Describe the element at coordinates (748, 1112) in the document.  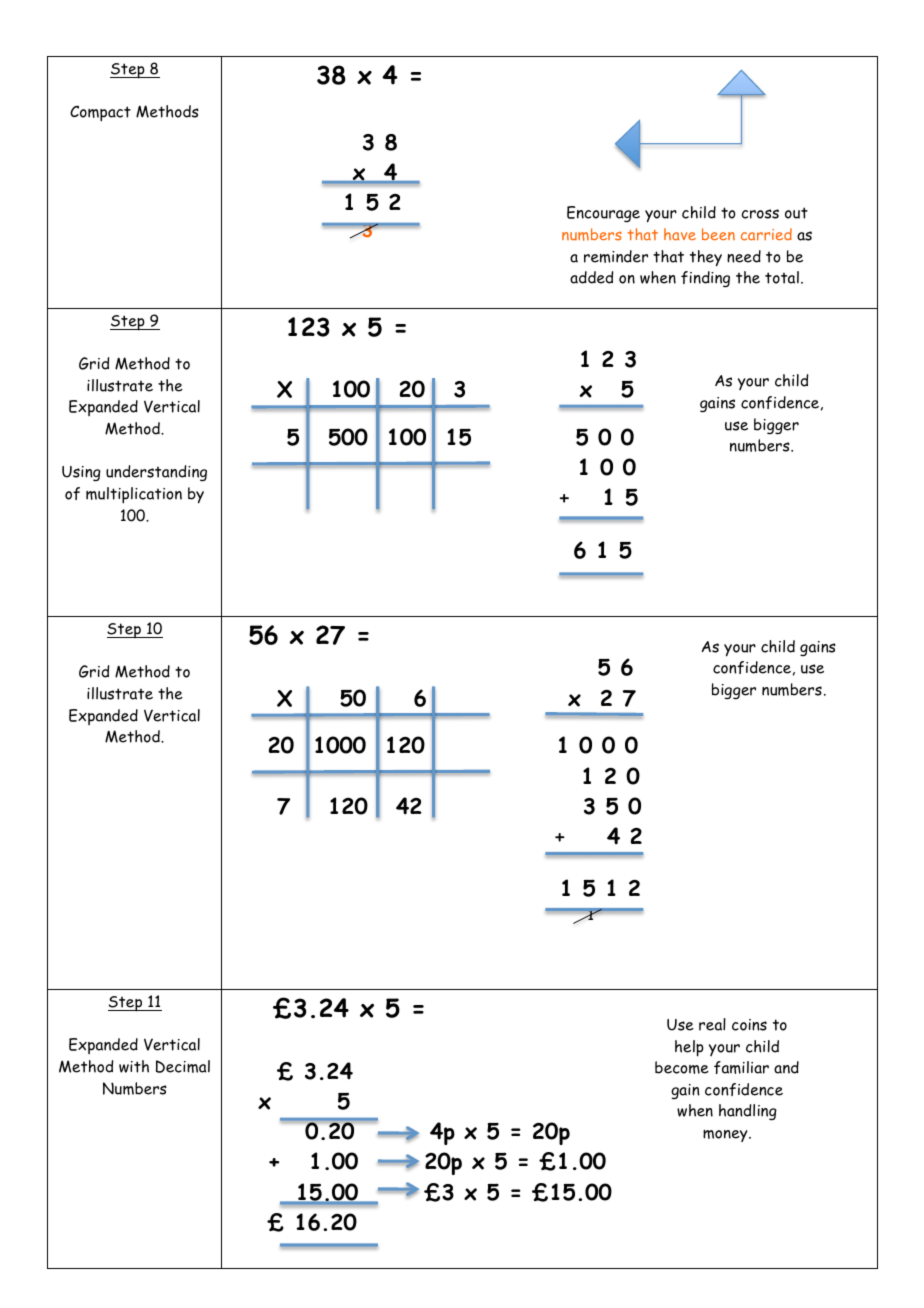
I see `handling` at that location.
